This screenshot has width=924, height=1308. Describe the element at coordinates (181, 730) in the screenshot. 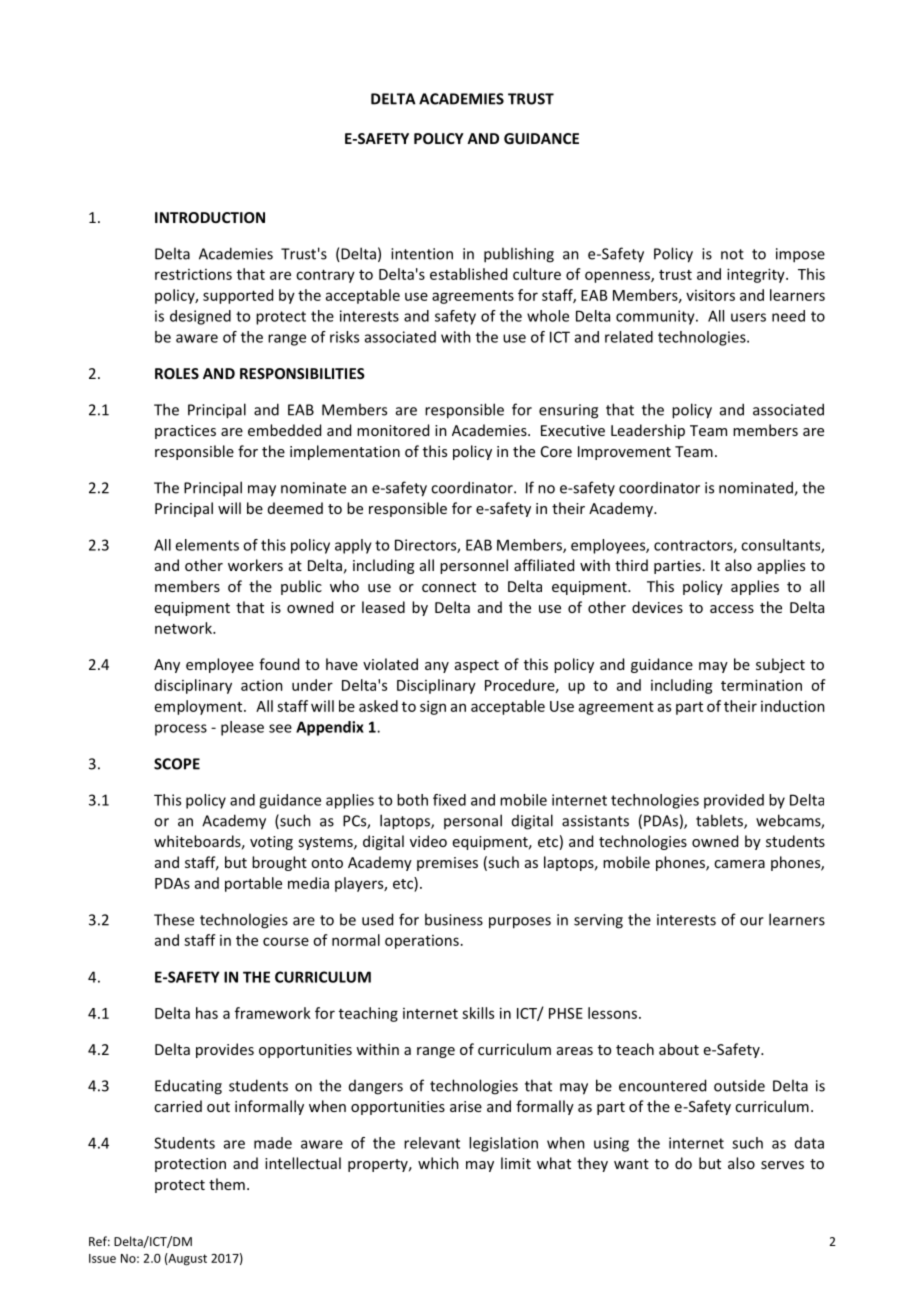

I see `process` at that location.
